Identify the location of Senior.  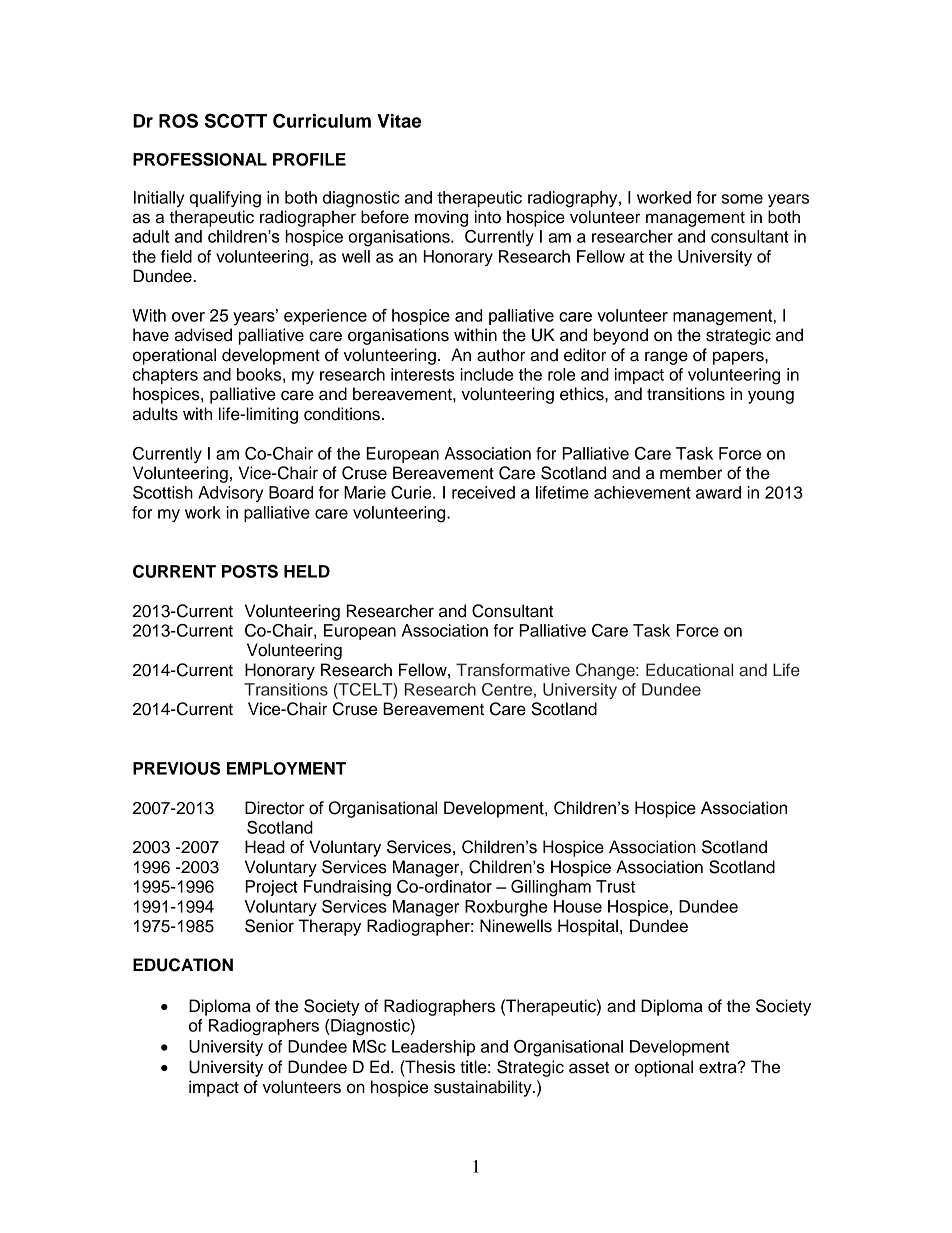
(269, 926).
